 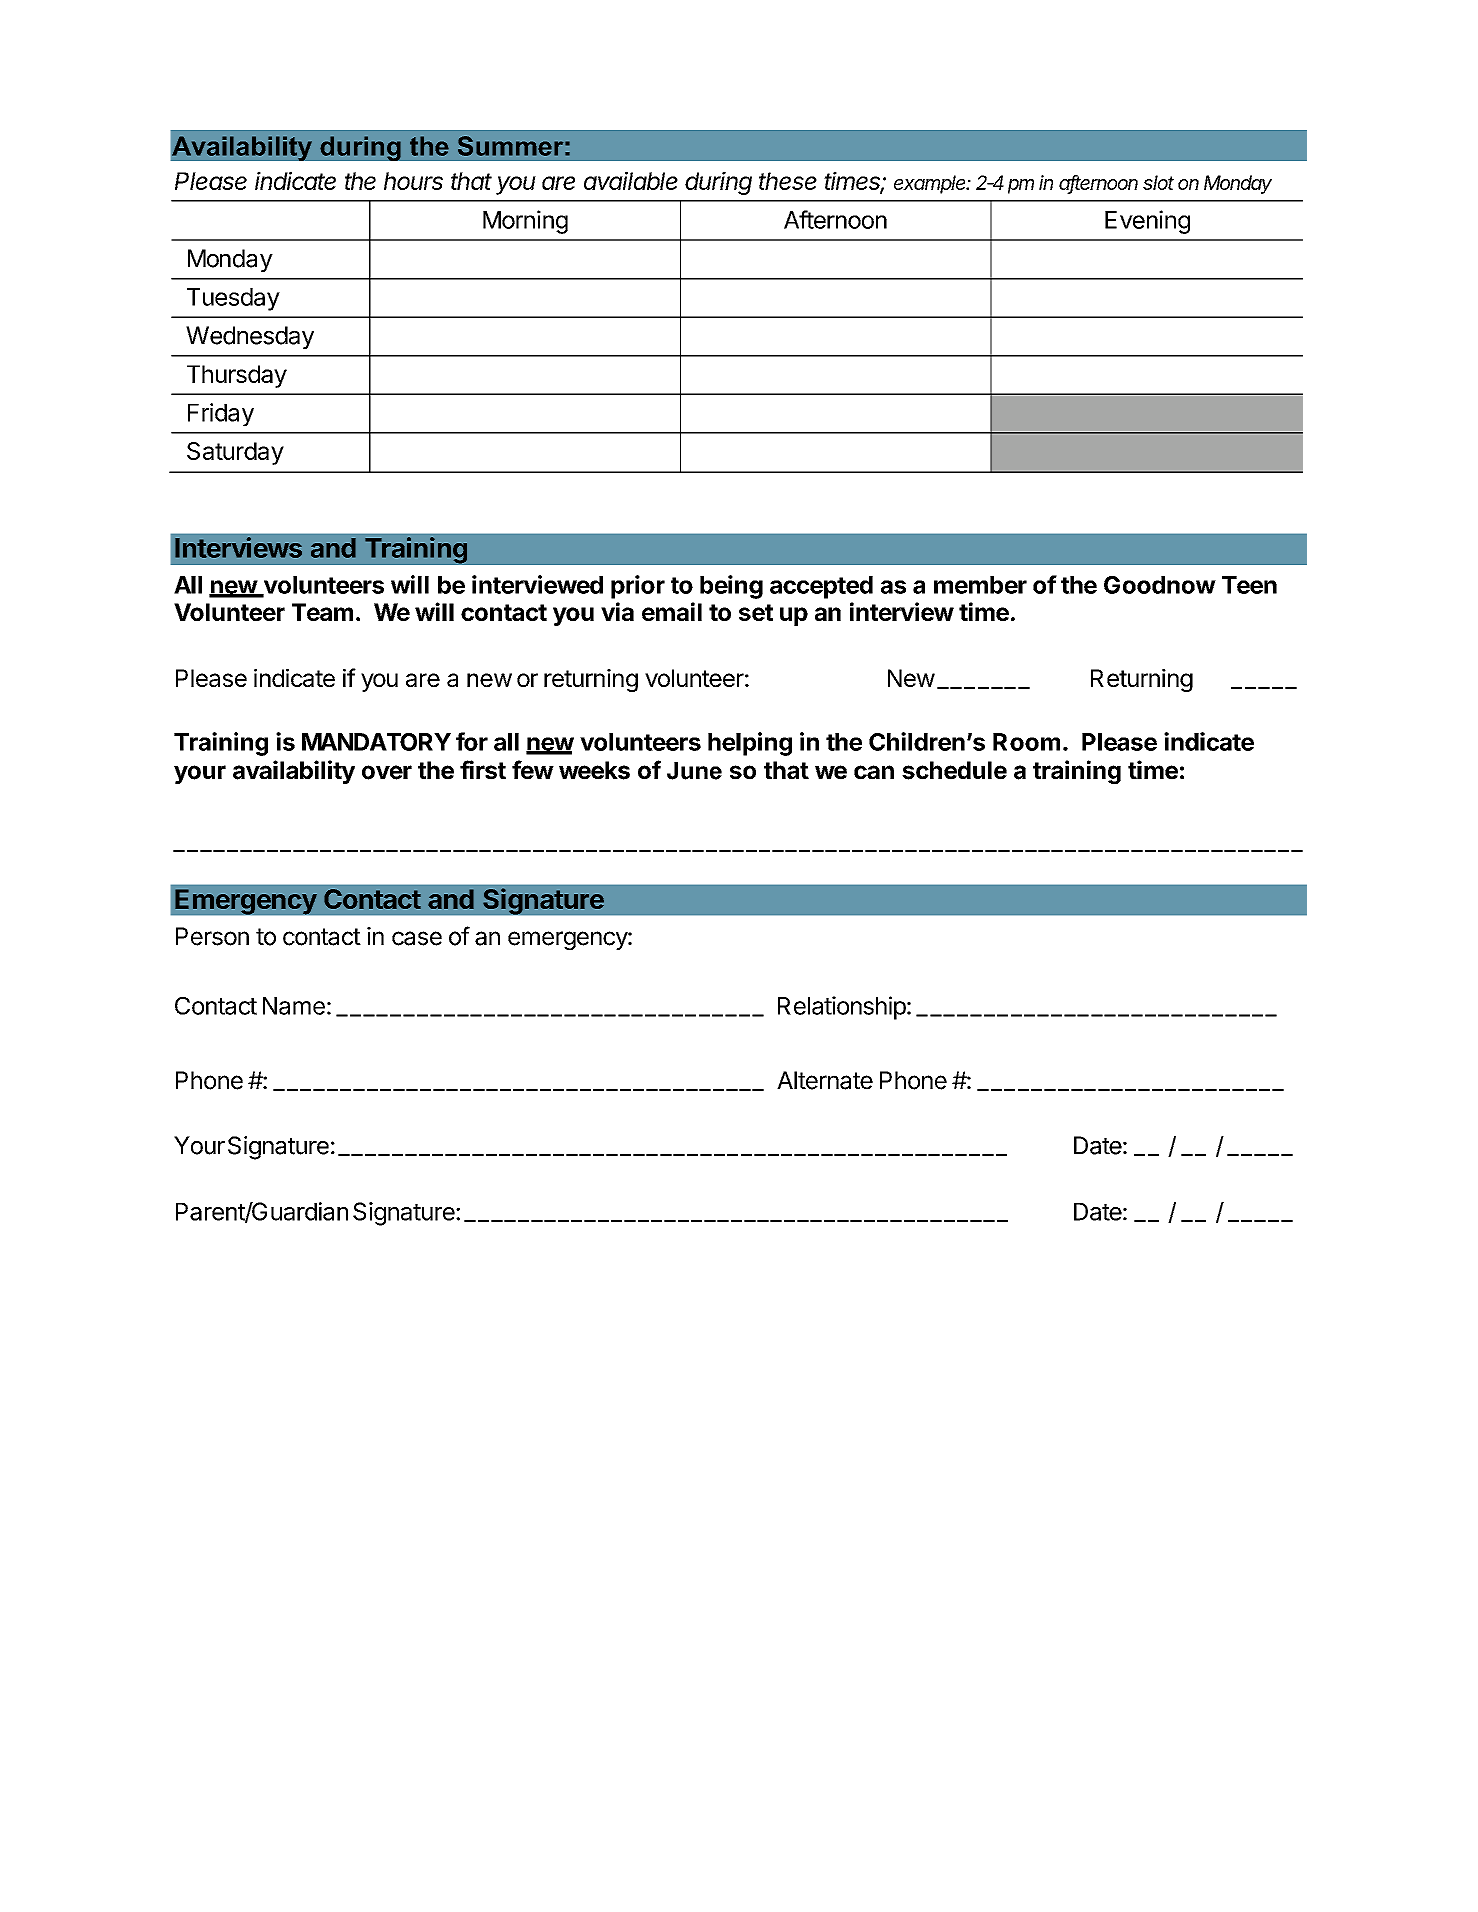 What do you see at coordinates (235, 453) in the image?
I see `Saturday` at bounding box center [235, 453].
